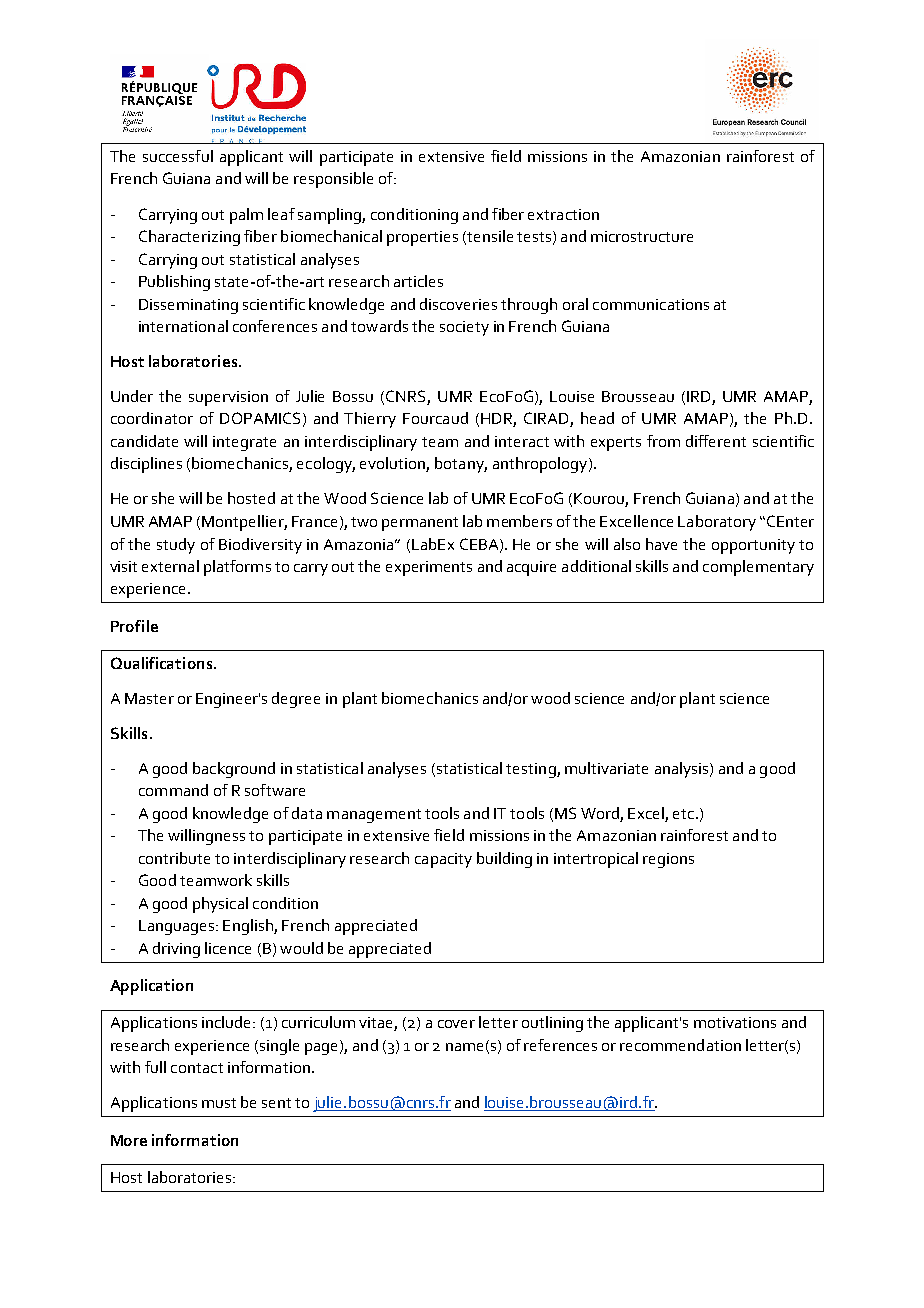 The width and height of the document is (924, 1308). What do you see at coordinates (422, 238) in the document?
I see `properties` at bounding box center [422, 238].
